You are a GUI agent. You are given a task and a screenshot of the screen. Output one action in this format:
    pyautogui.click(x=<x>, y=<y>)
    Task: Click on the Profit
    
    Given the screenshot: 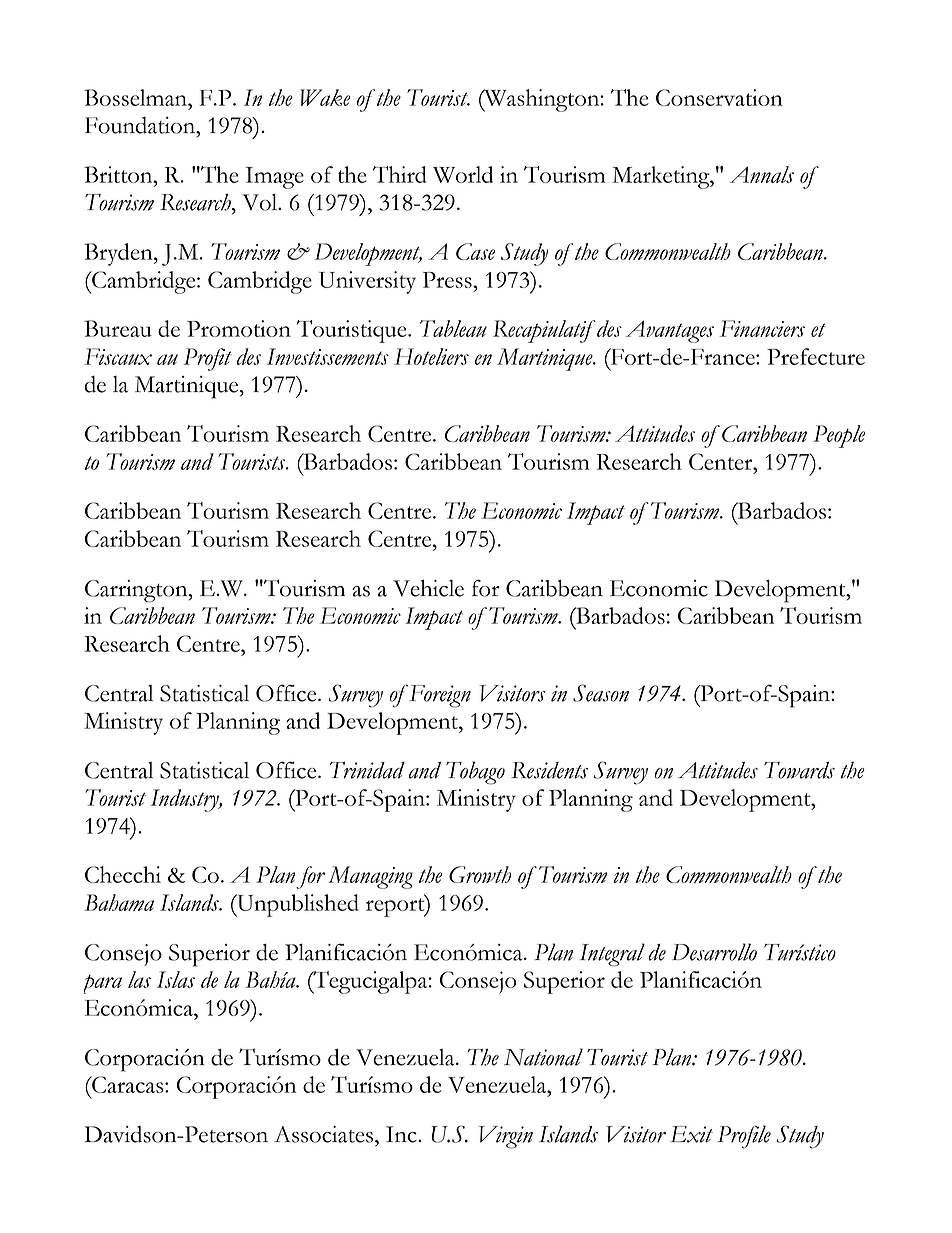 What is the action you would take?
    pyautogui.click(x=208, y=359)
